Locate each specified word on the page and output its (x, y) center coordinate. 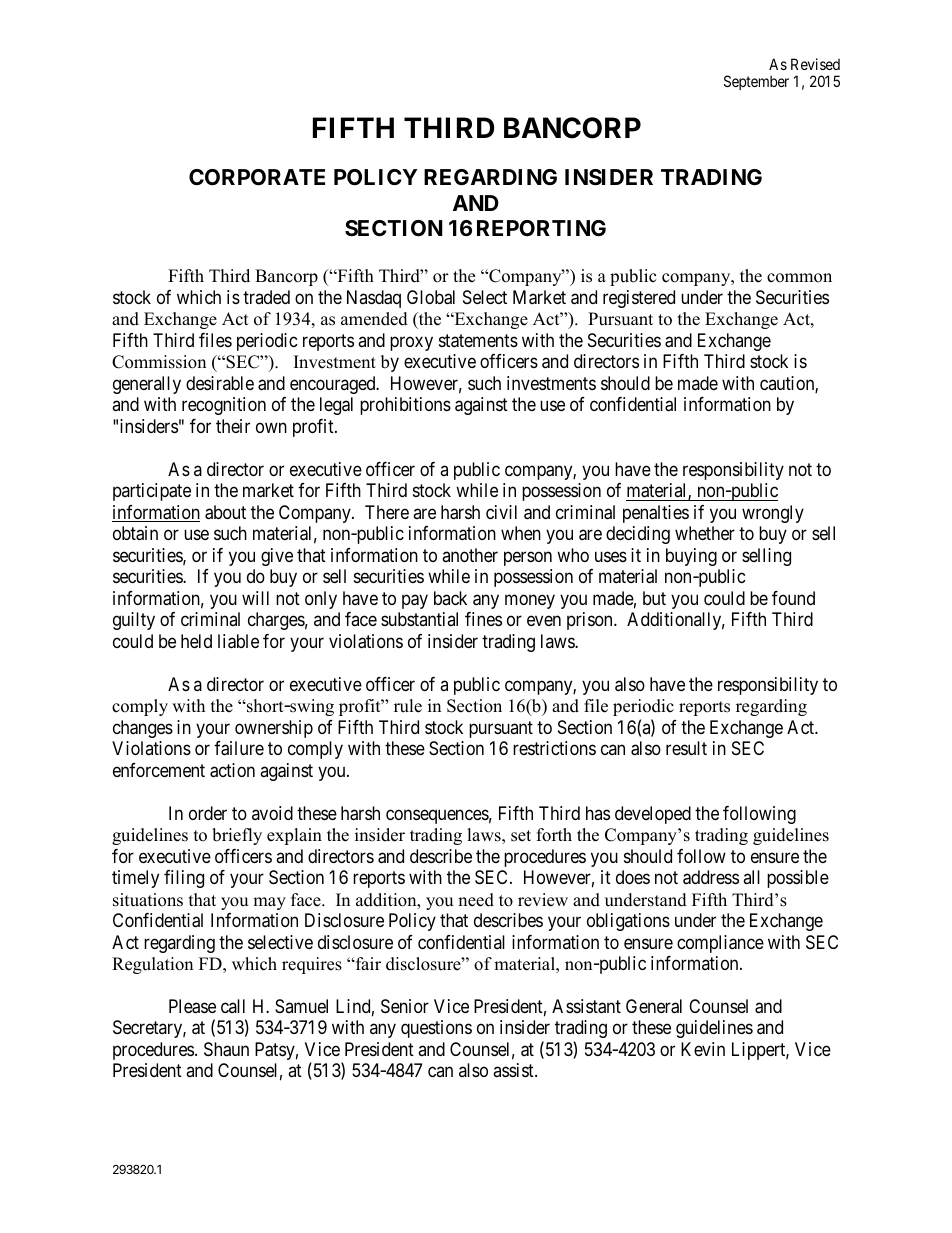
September (756, 82)
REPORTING (541, 228)
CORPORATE (257, 177)
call (233, 1006)
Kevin (703, 1049)
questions (436, 1029)
